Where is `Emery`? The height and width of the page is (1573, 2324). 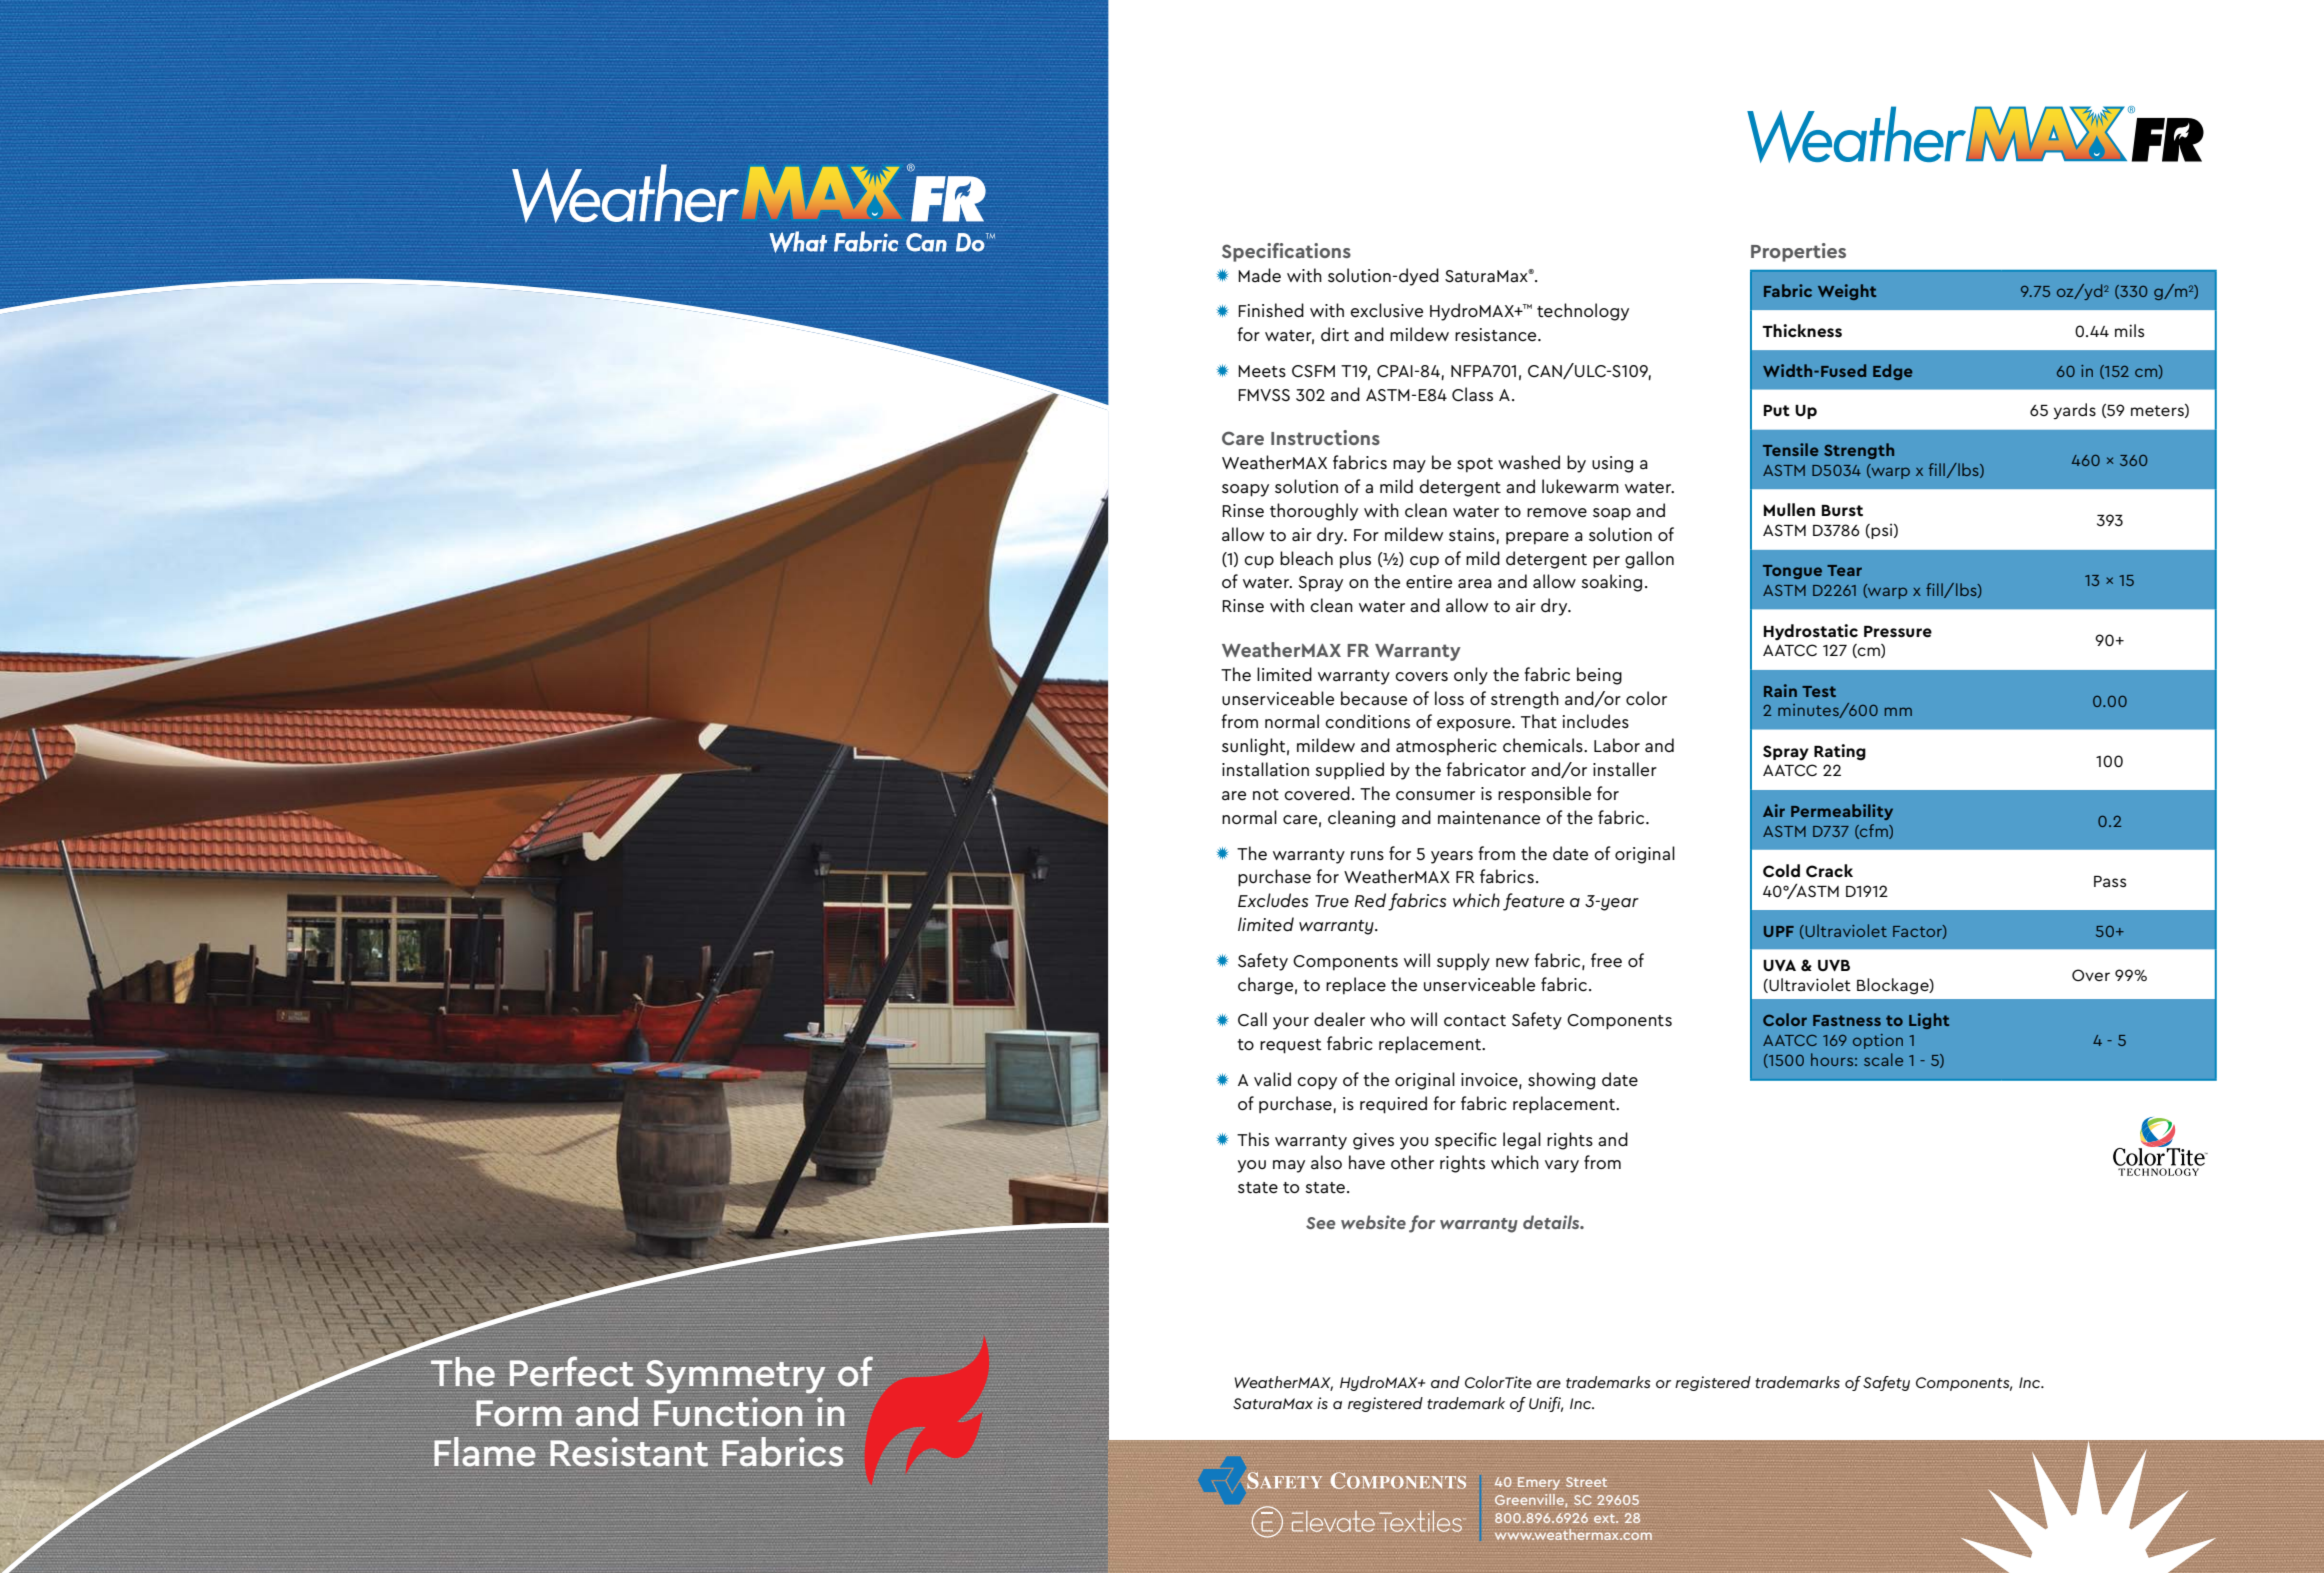
Emery is located at coordinates (1539, 1483).
